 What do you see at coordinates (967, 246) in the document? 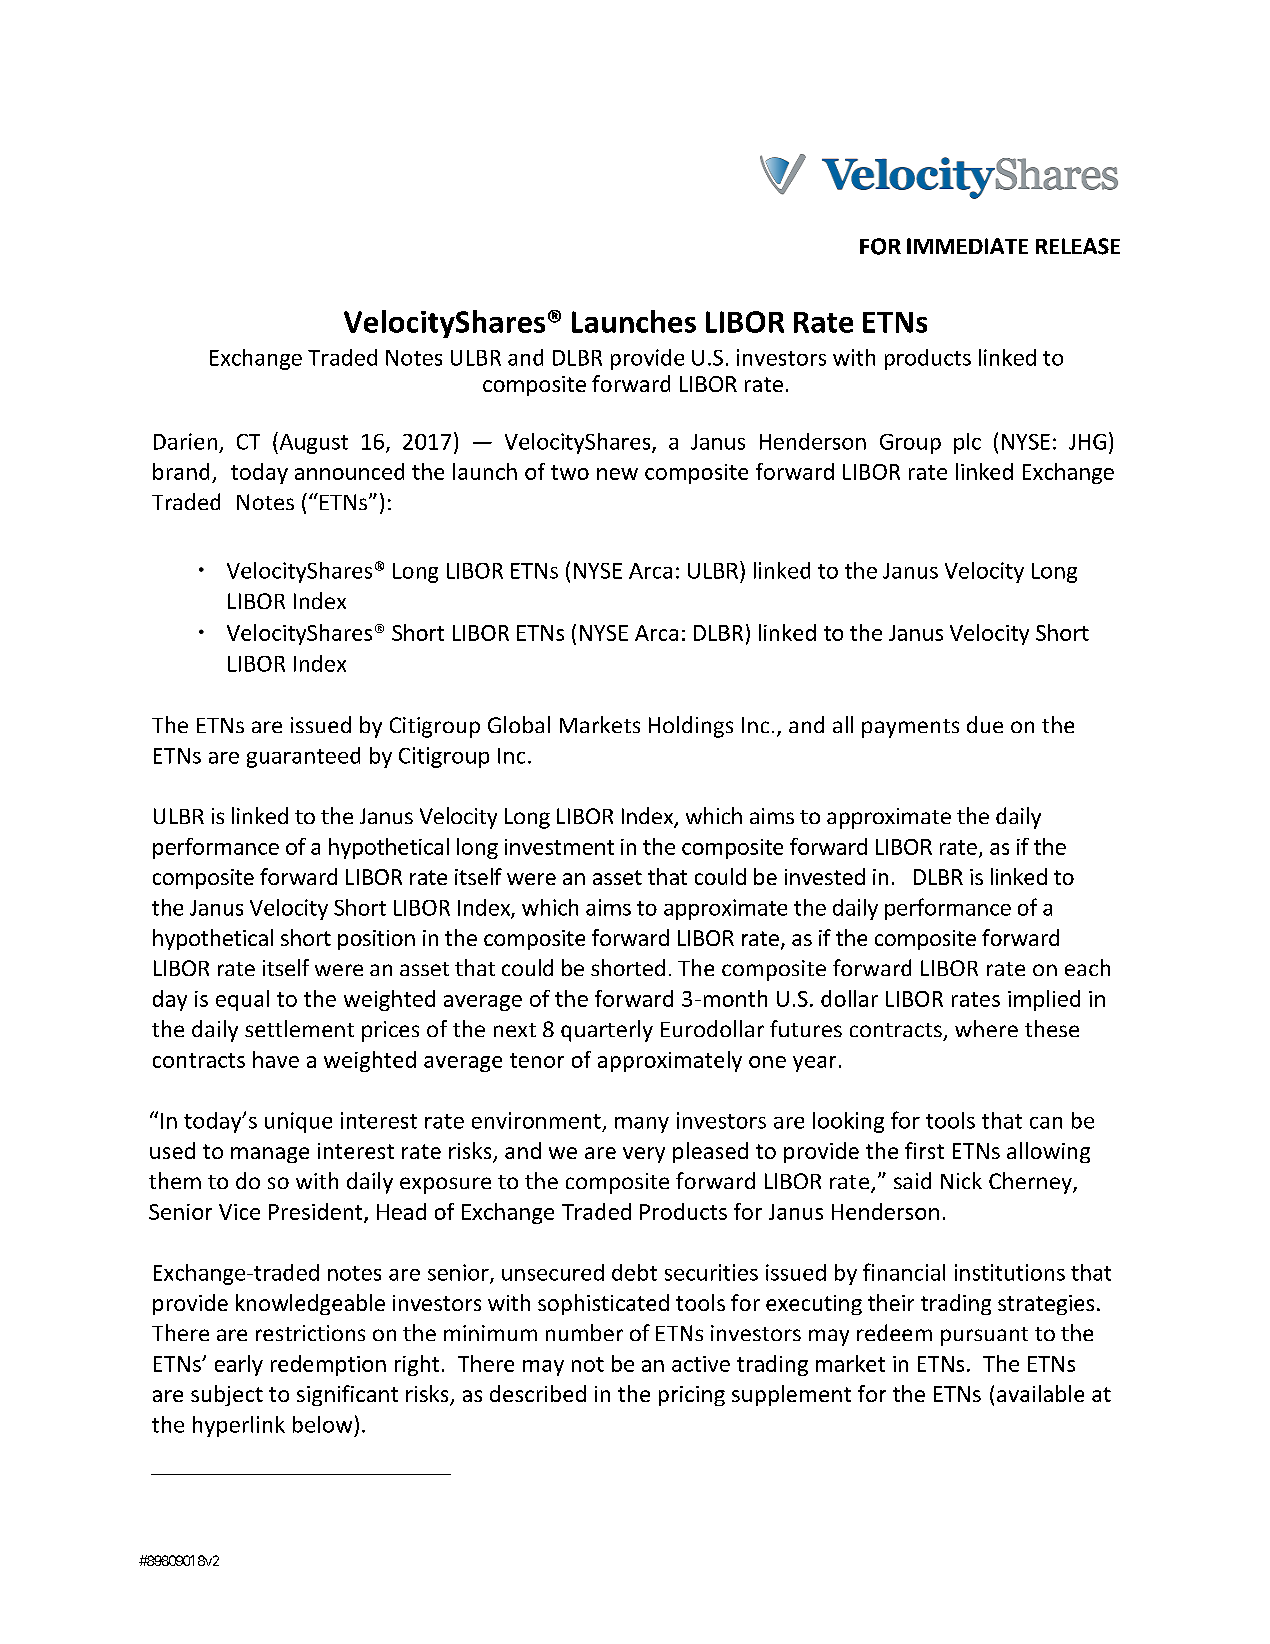
I see `IMMEDIATE` at bounding box center [967, 246].
